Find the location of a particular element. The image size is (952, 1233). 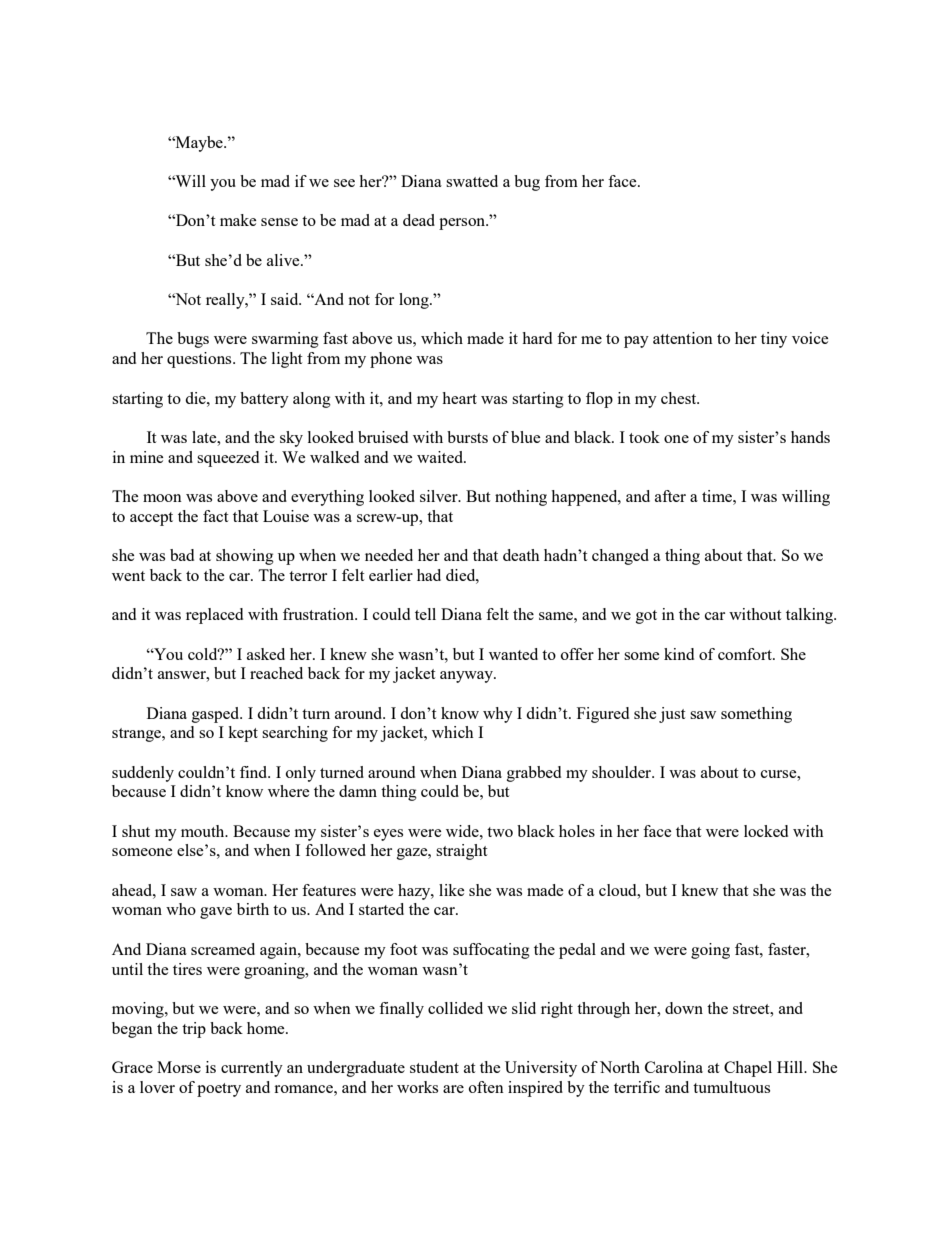

straight is located at coordinates (461, 852).
